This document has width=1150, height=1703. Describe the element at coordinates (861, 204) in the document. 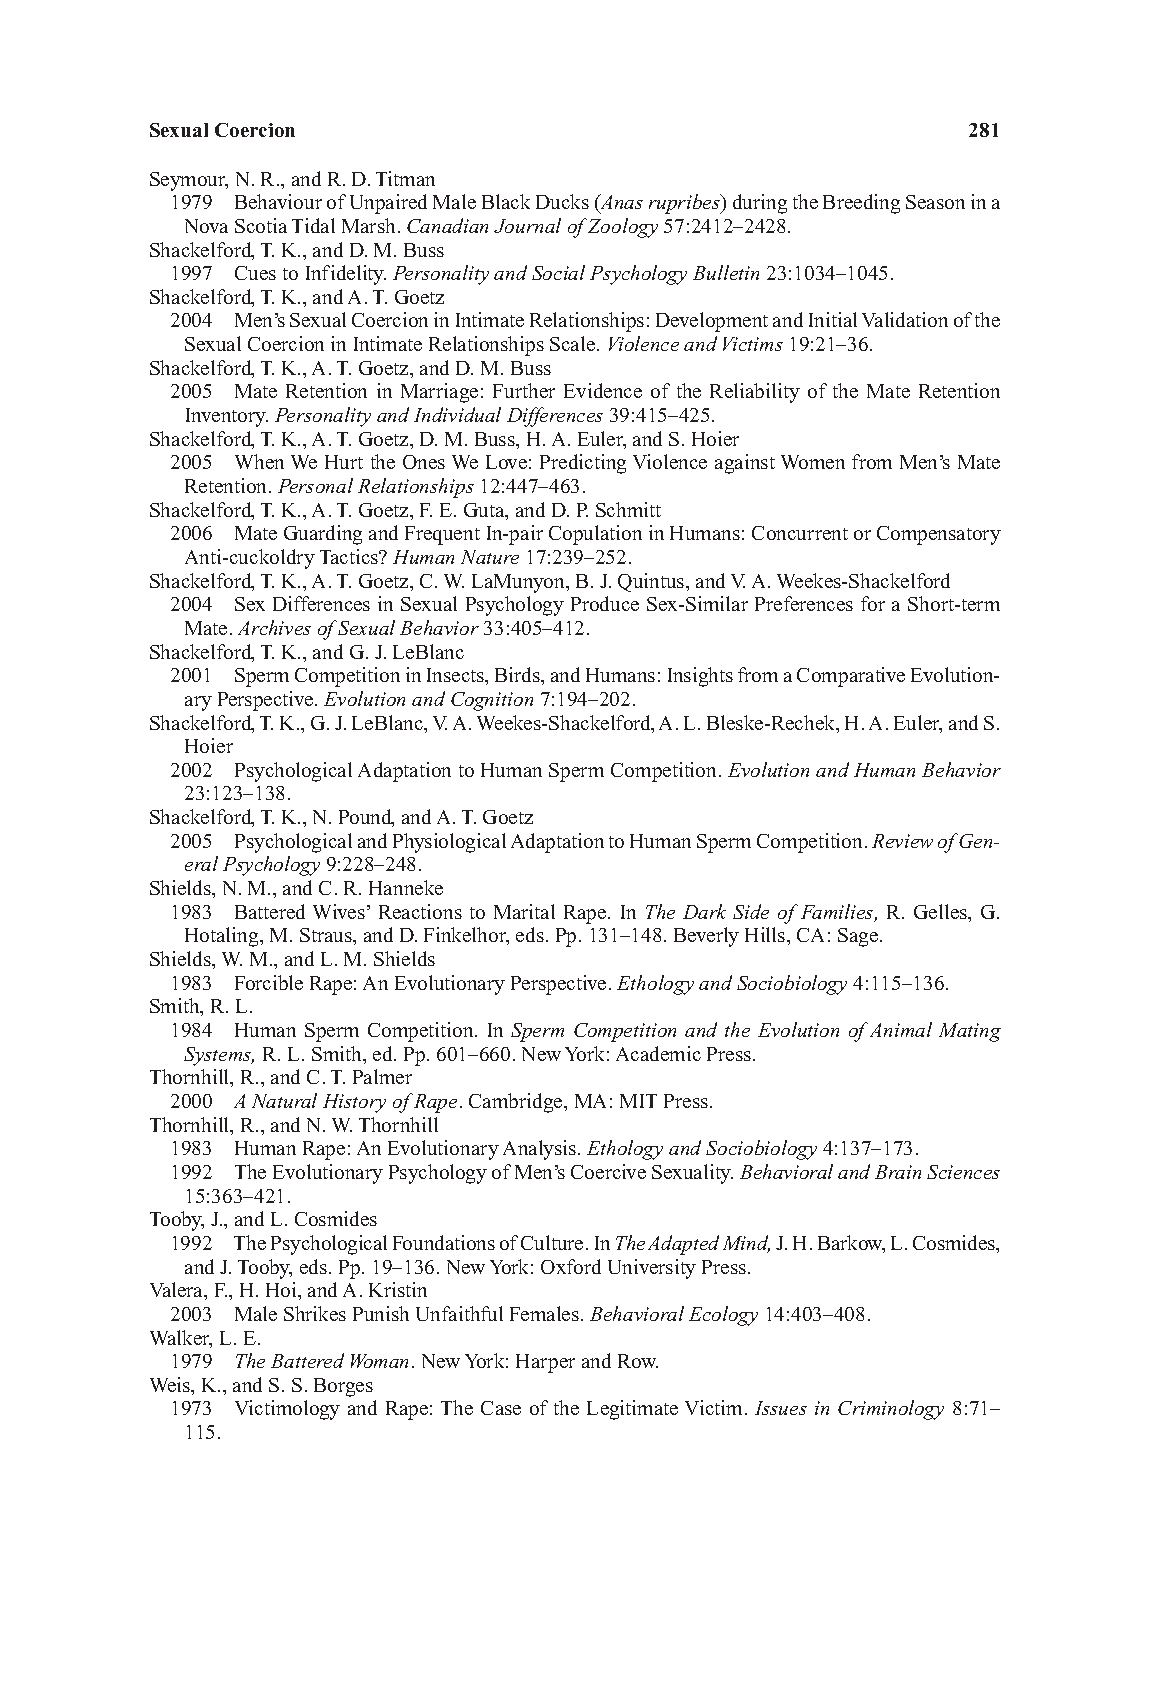

I see `Breeding` at that location.
